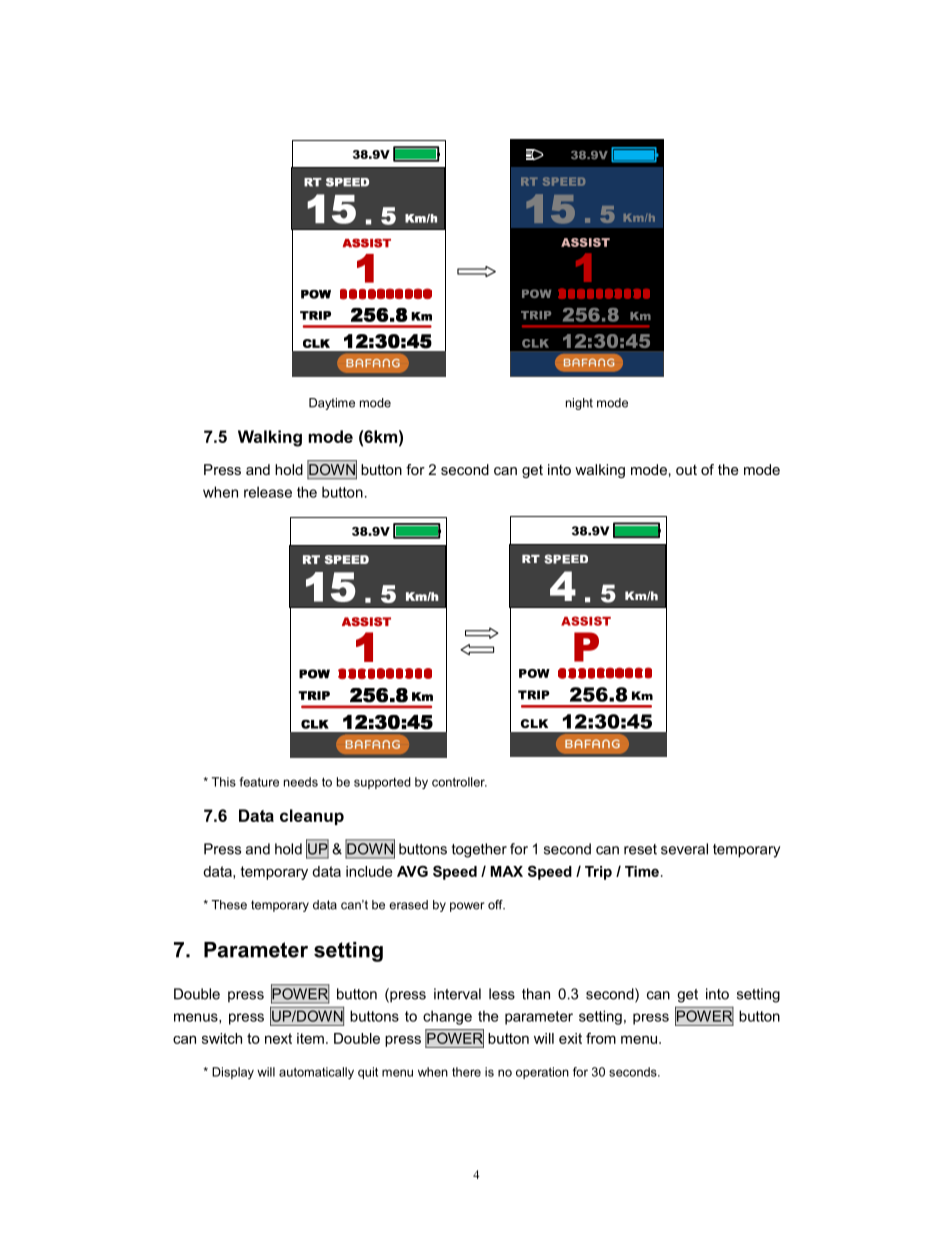 This screenshot has width=952, height=1233. I want to click on feature, so click(259, 782).
